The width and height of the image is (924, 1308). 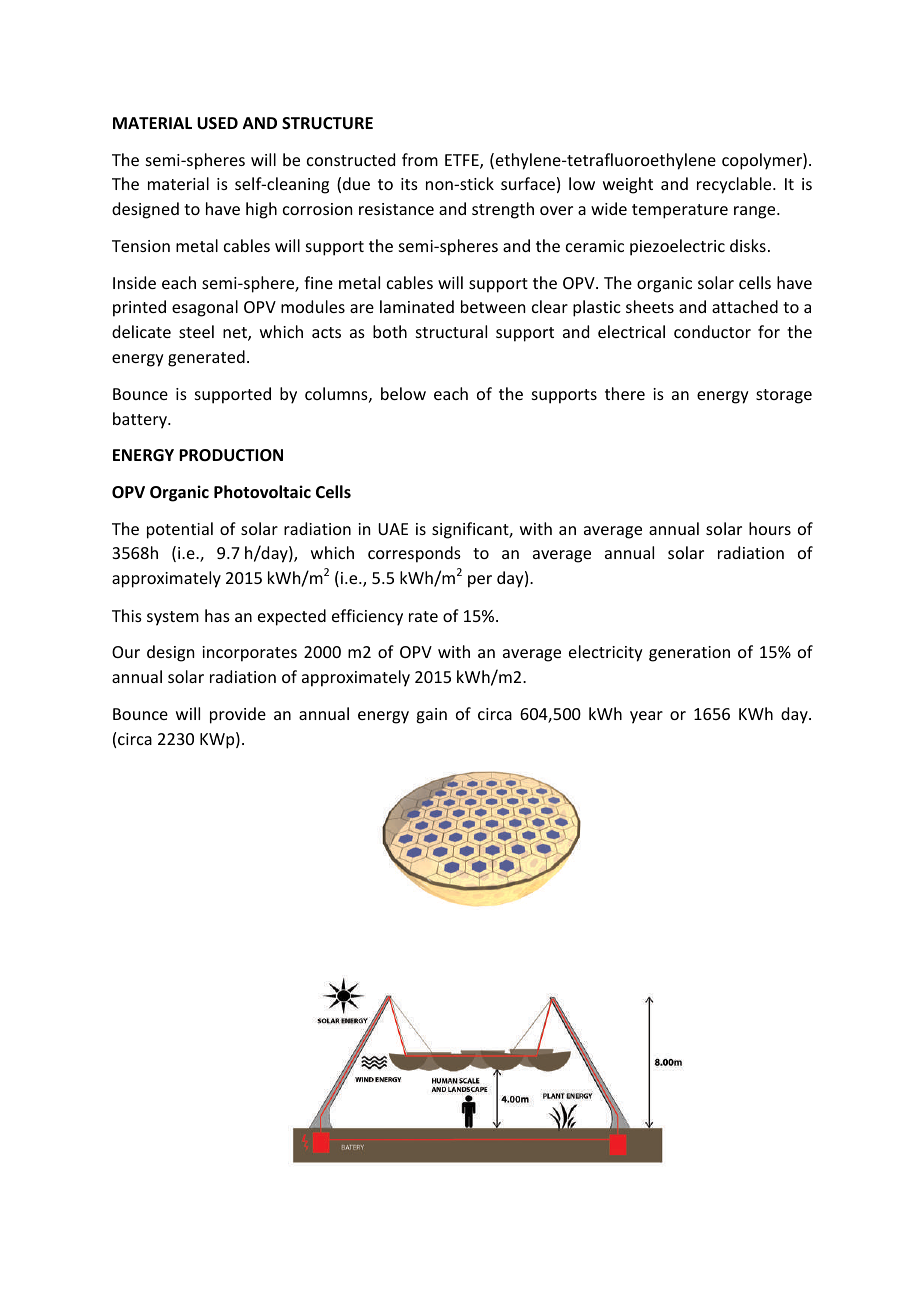 What do you see at coordinates (431, 716) in the image?
I see `gain` at bounding box center [431, 716].
